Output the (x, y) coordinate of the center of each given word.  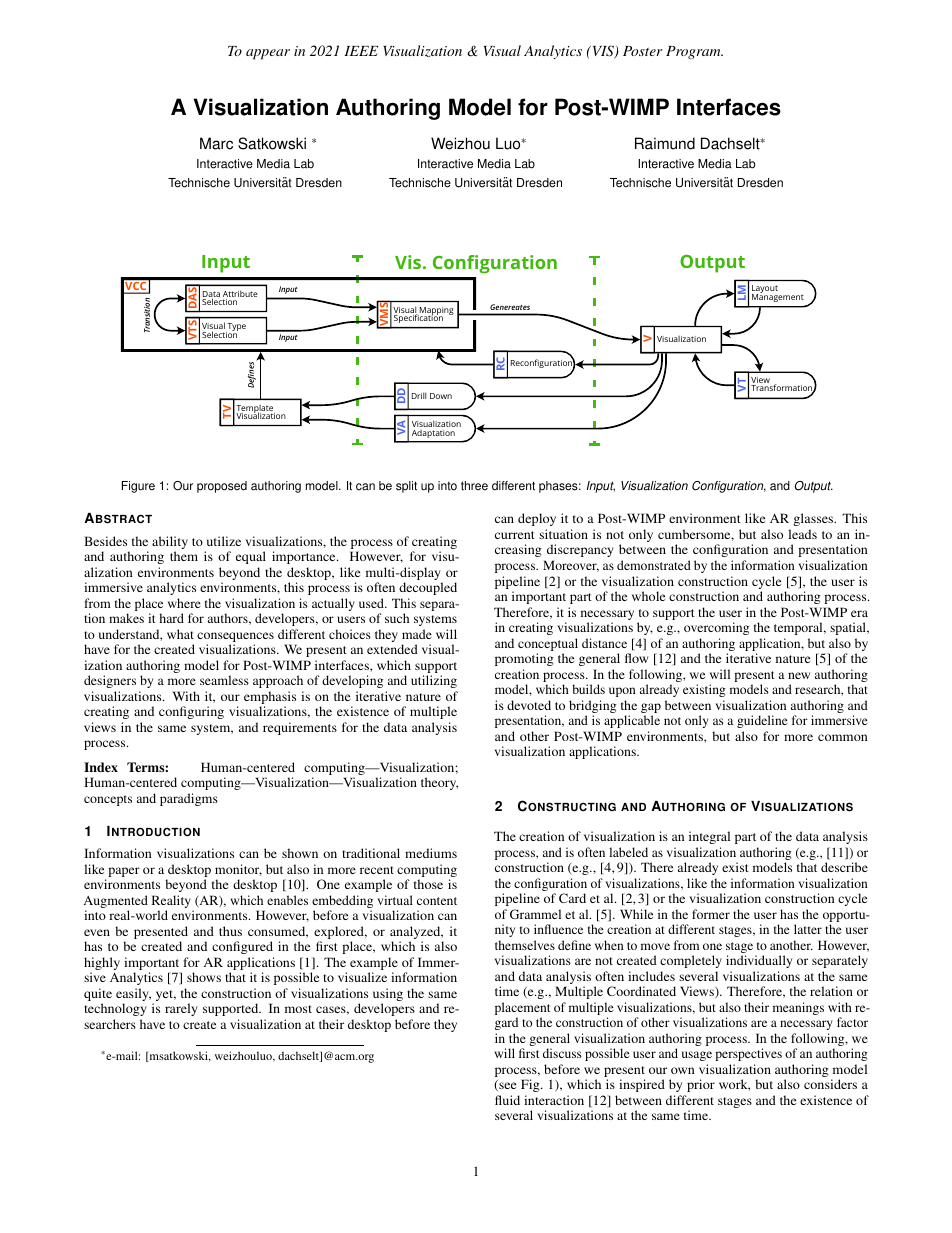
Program (694, 52)
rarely (181, 1009)
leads (802, 534)
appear (268, 54)
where (184, 603)
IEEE (361, 51)
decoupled (428, 588)
